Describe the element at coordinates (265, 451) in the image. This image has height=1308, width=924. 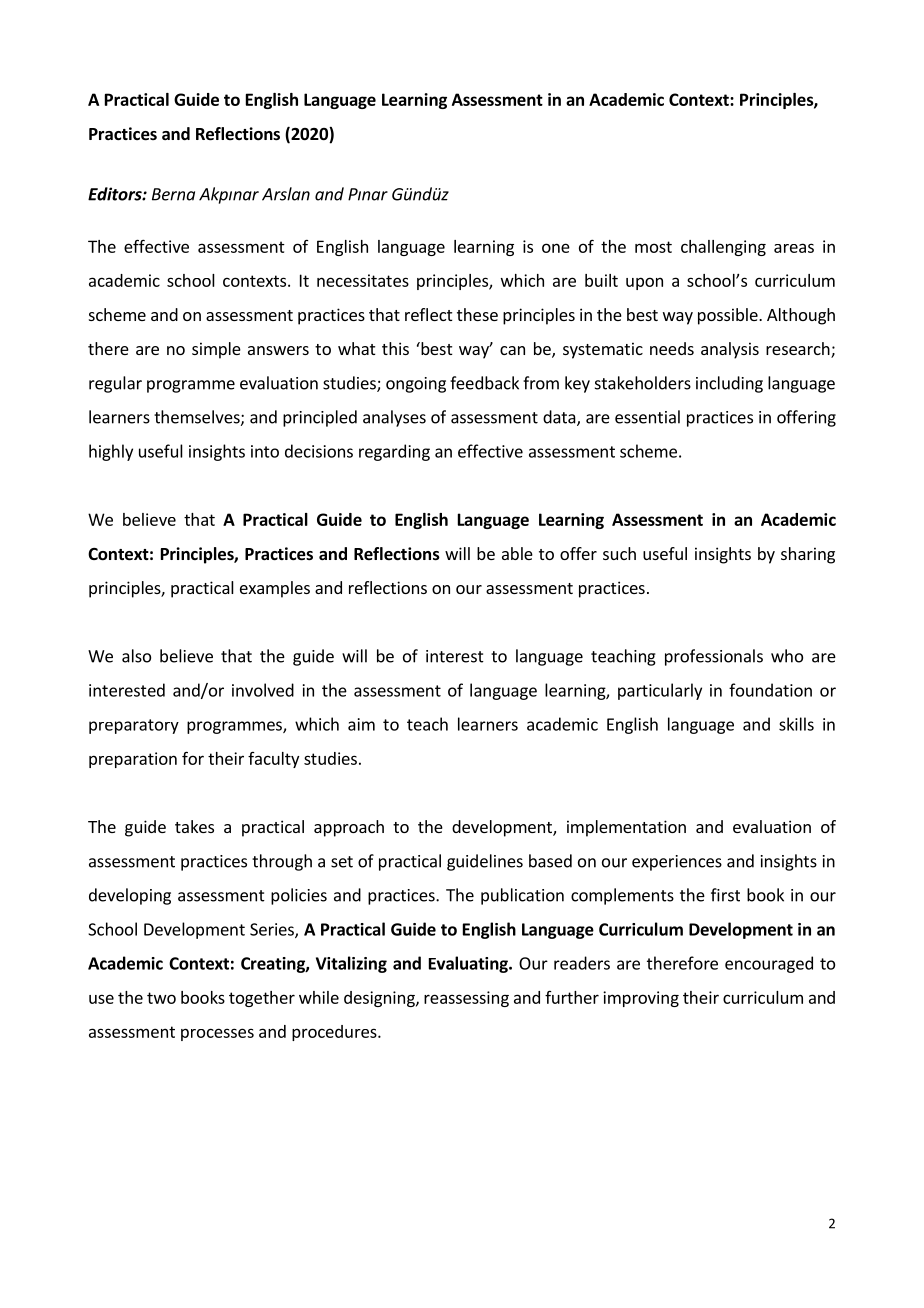
I see `into` at that location.
